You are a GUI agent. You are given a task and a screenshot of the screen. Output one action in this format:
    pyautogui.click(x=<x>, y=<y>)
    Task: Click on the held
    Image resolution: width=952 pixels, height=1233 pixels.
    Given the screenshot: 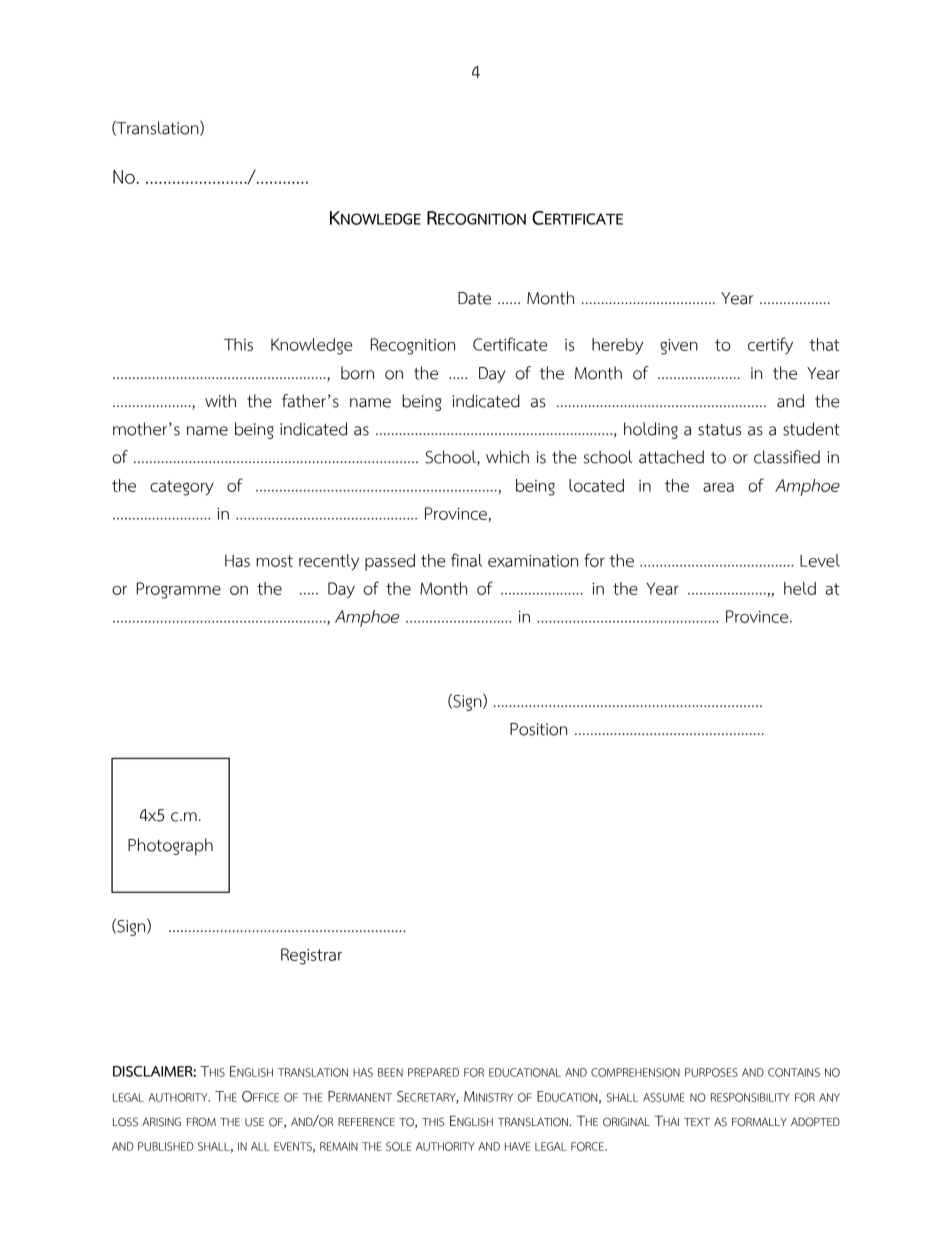 What is the action you would take?
    pyautogui.click(x=800, y=588)
